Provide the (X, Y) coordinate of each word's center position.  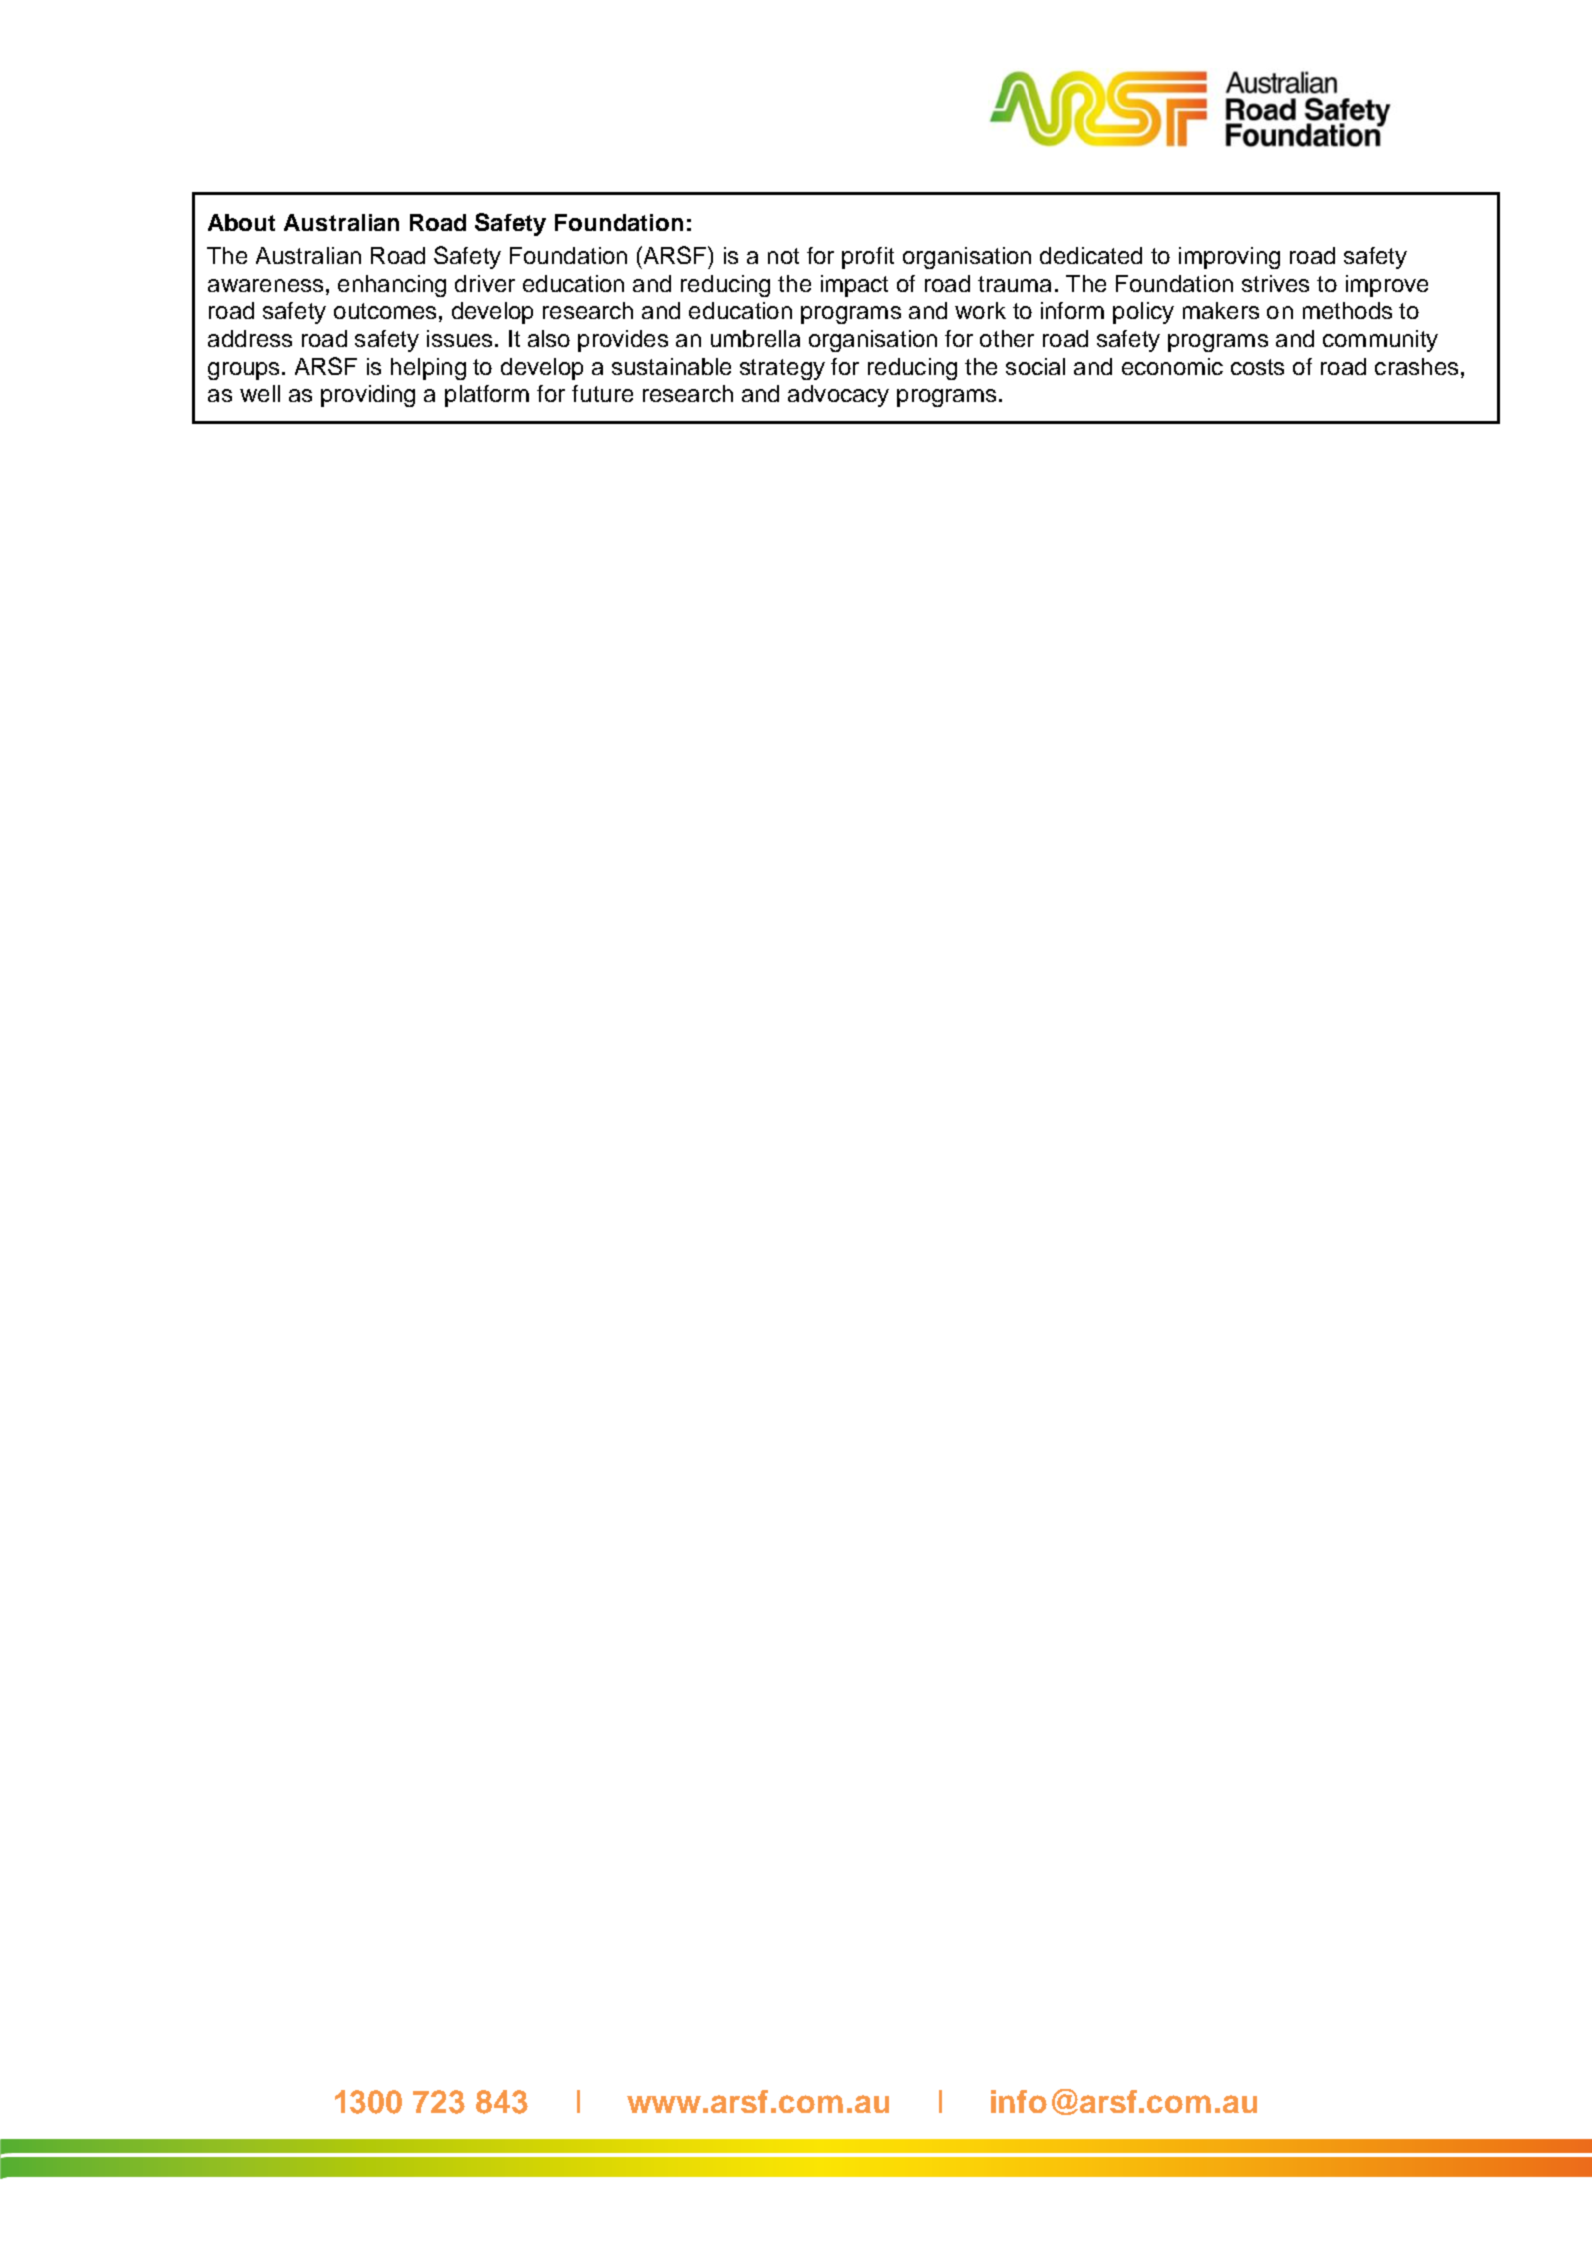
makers (1221, 310)
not (783, 256)
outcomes (385, 311)
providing (368, 396)
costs (1257, 367)
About (241, 222)
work (980, 310)
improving (1229, 258)
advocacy (838, 396)
